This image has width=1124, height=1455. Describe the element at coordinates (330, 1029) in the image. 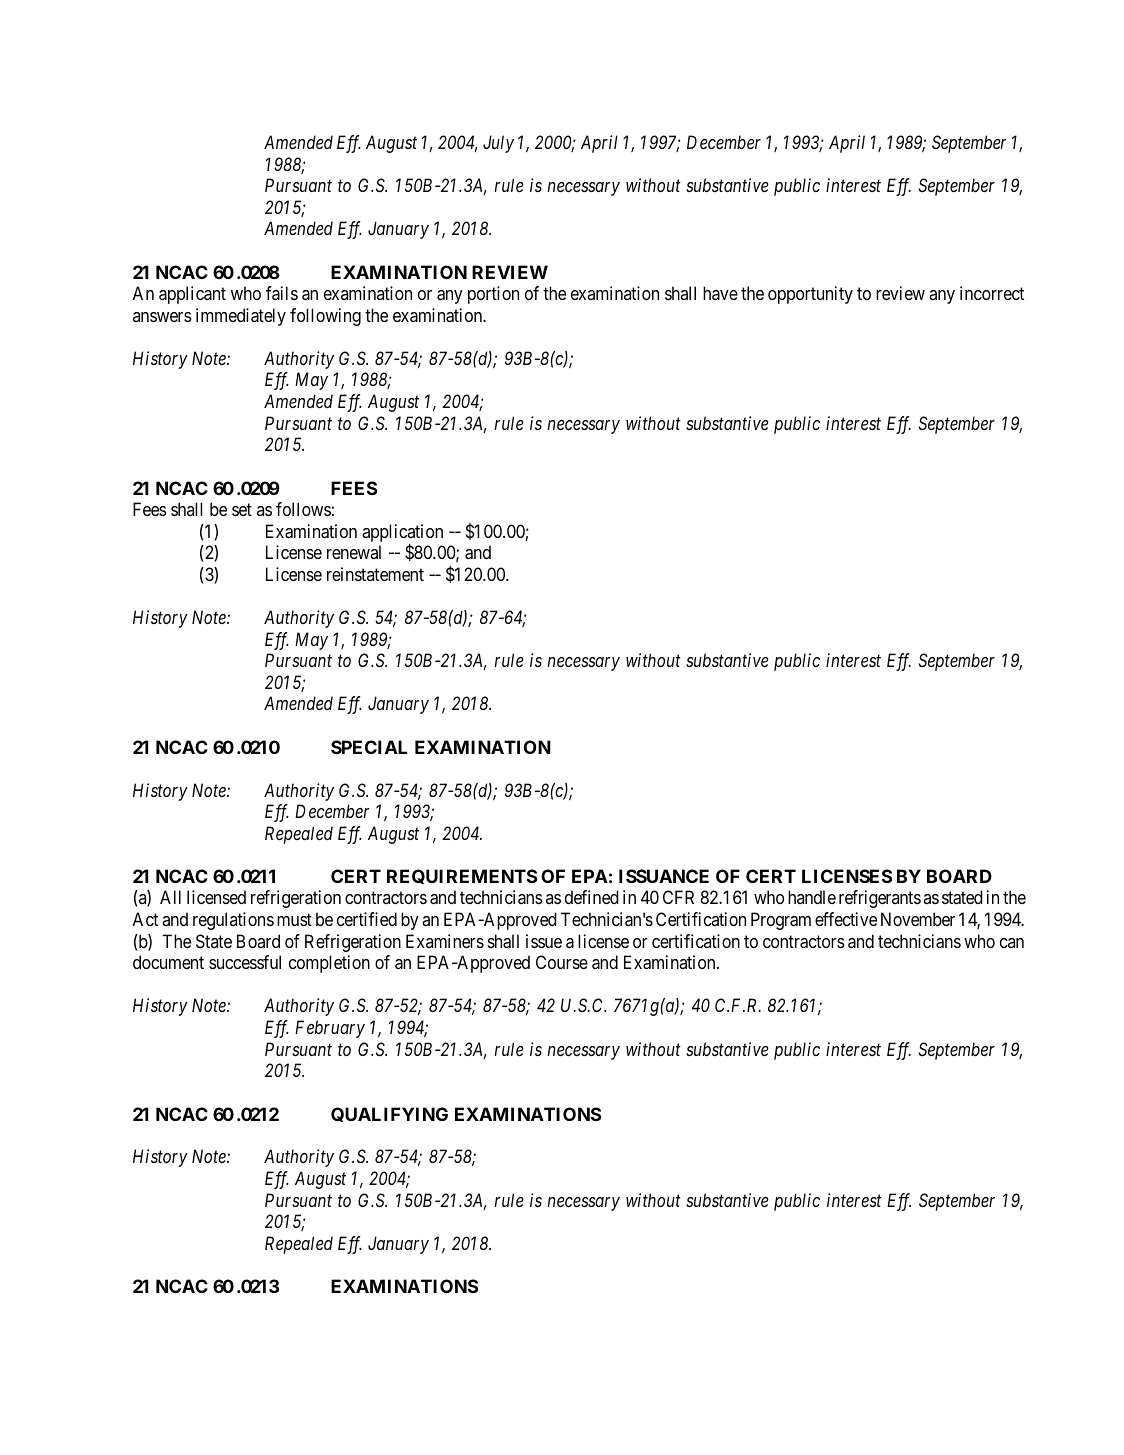

I see `February` at that location.
